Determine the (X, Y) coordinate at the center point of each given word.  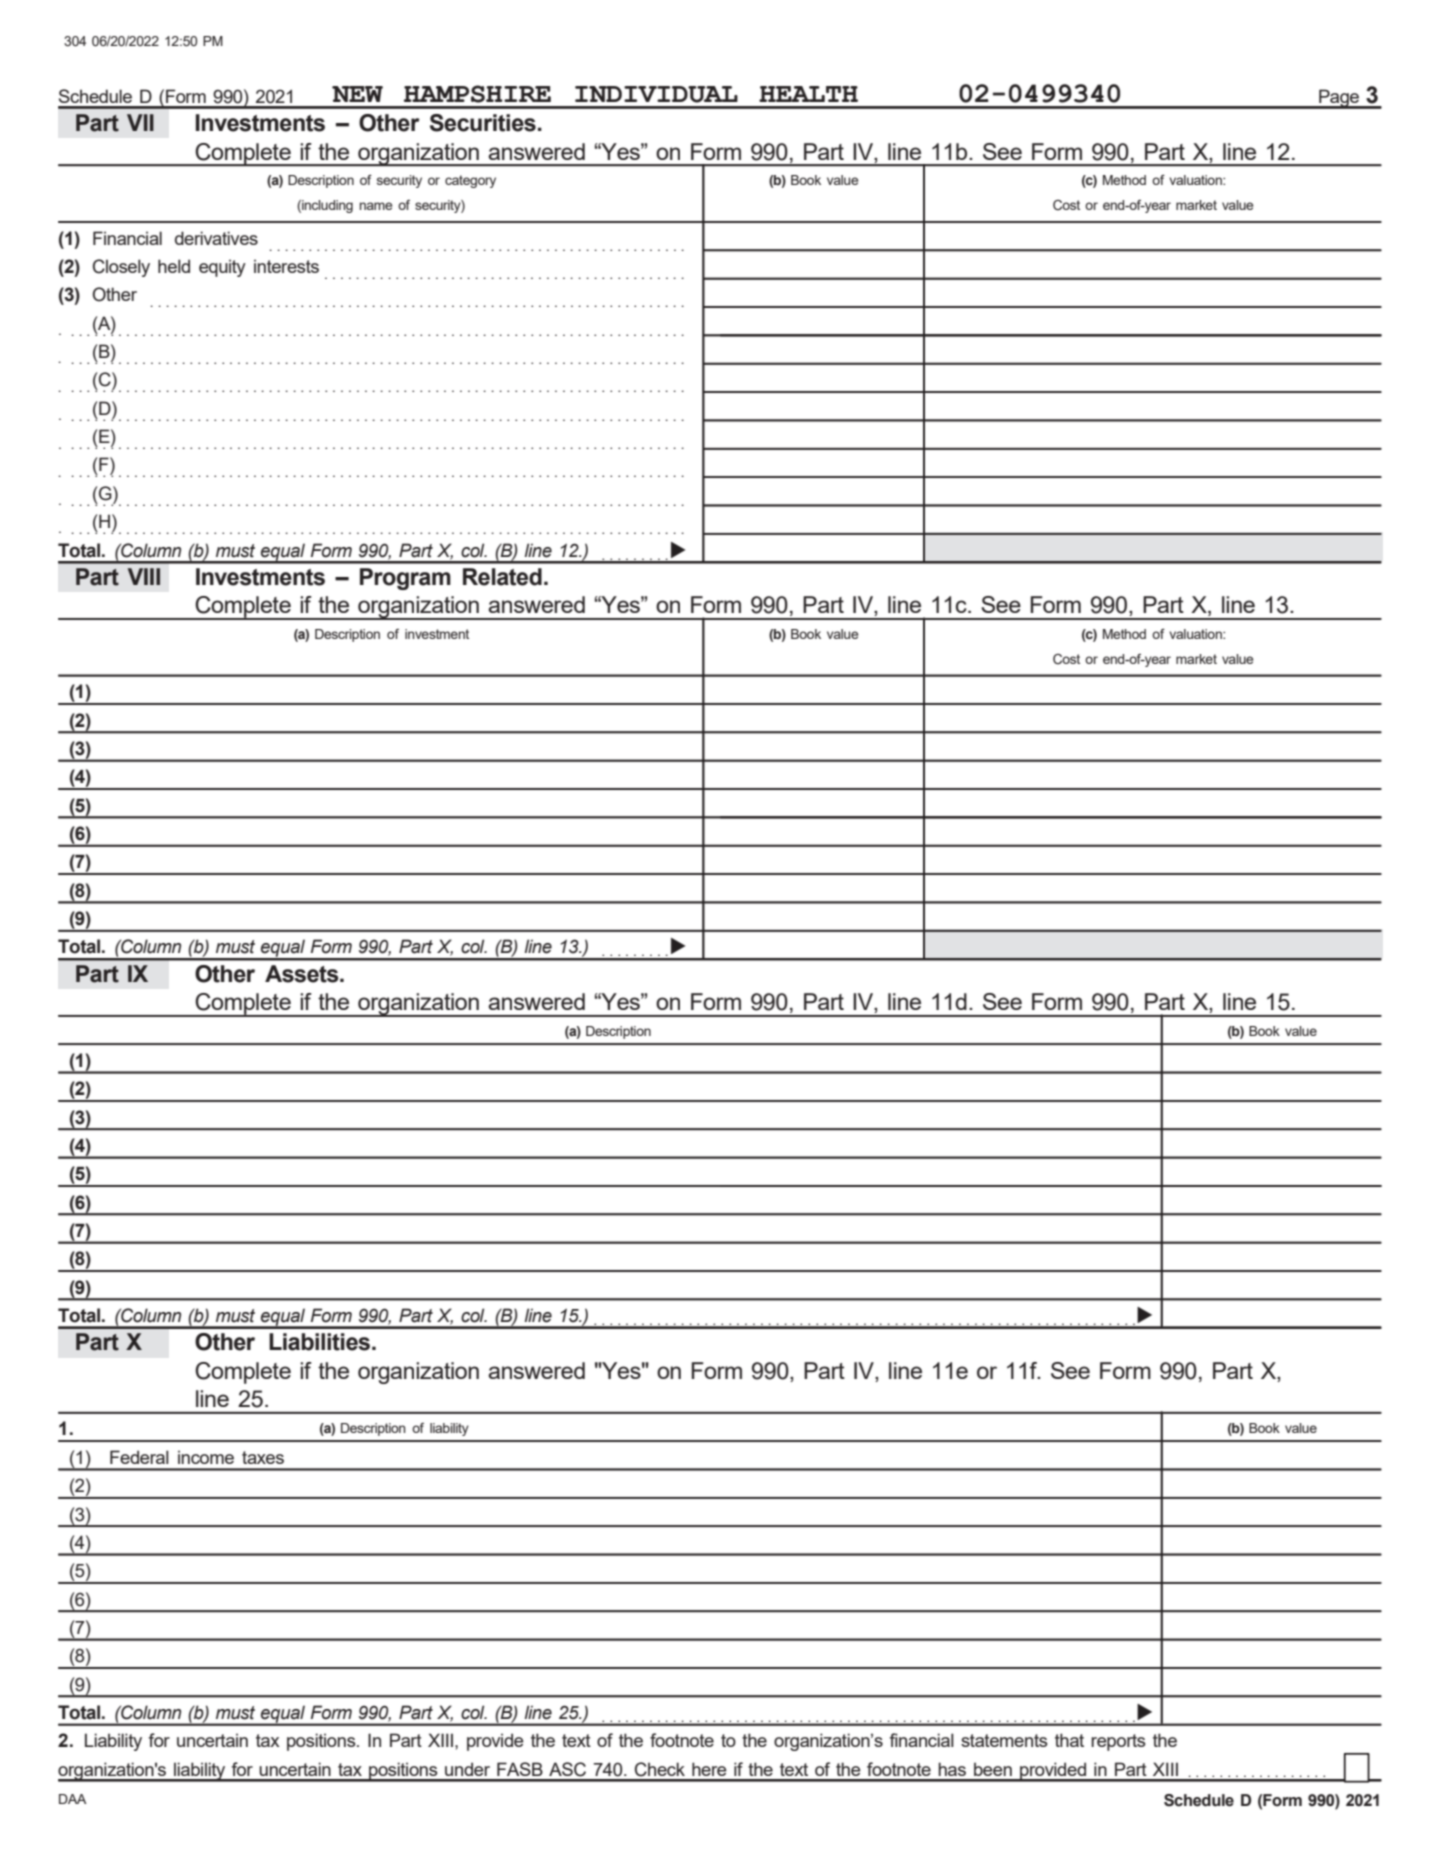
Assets (303, 974)
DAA (73, 1799)
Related (502, 577)
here (709, 1769)
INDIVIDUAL (656, 94)
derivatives (216, 238)
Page (1339, 99)
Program (405, 579)
